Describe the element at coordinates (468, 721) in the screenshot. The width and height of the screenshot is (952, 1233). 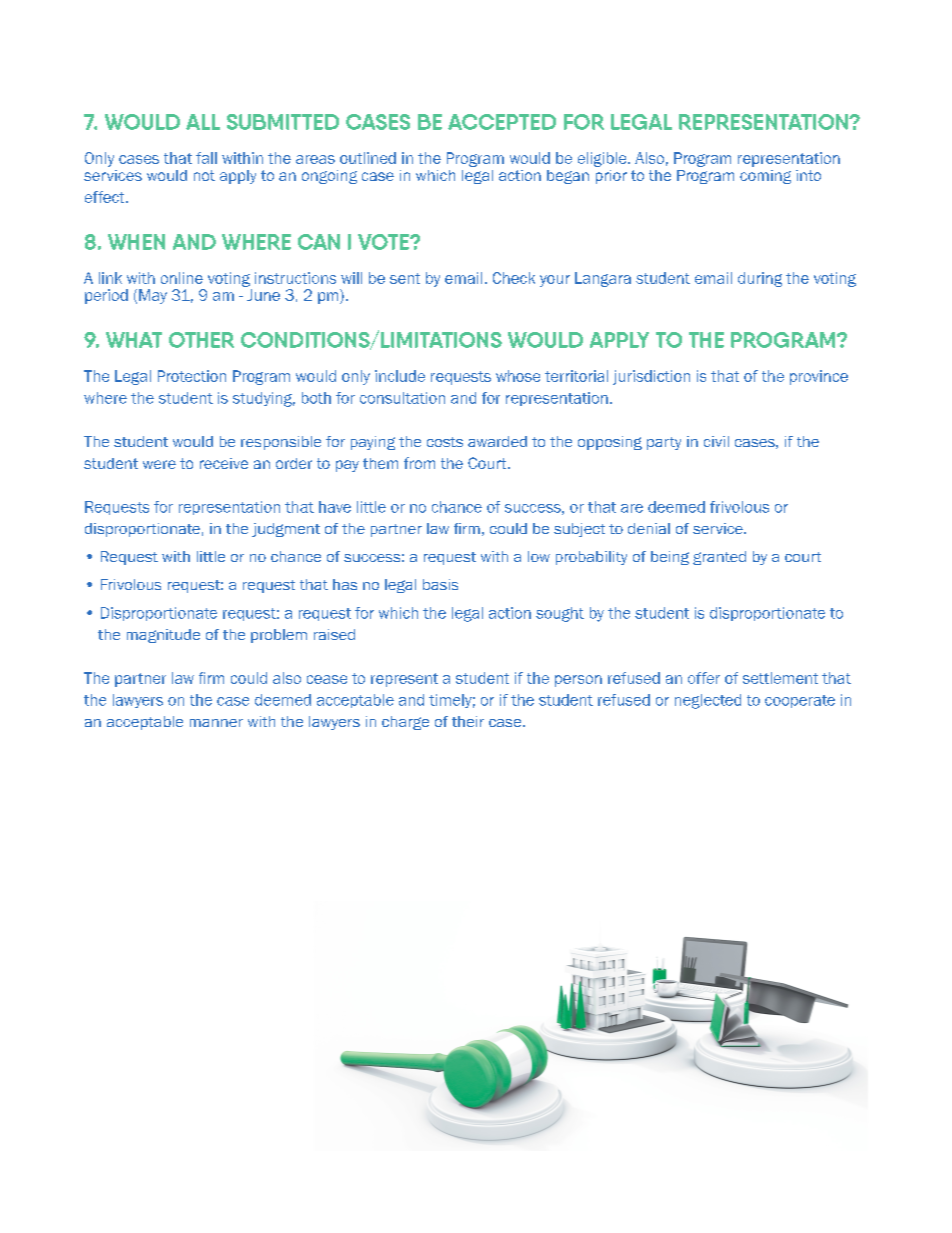
I see `their` at that location.
